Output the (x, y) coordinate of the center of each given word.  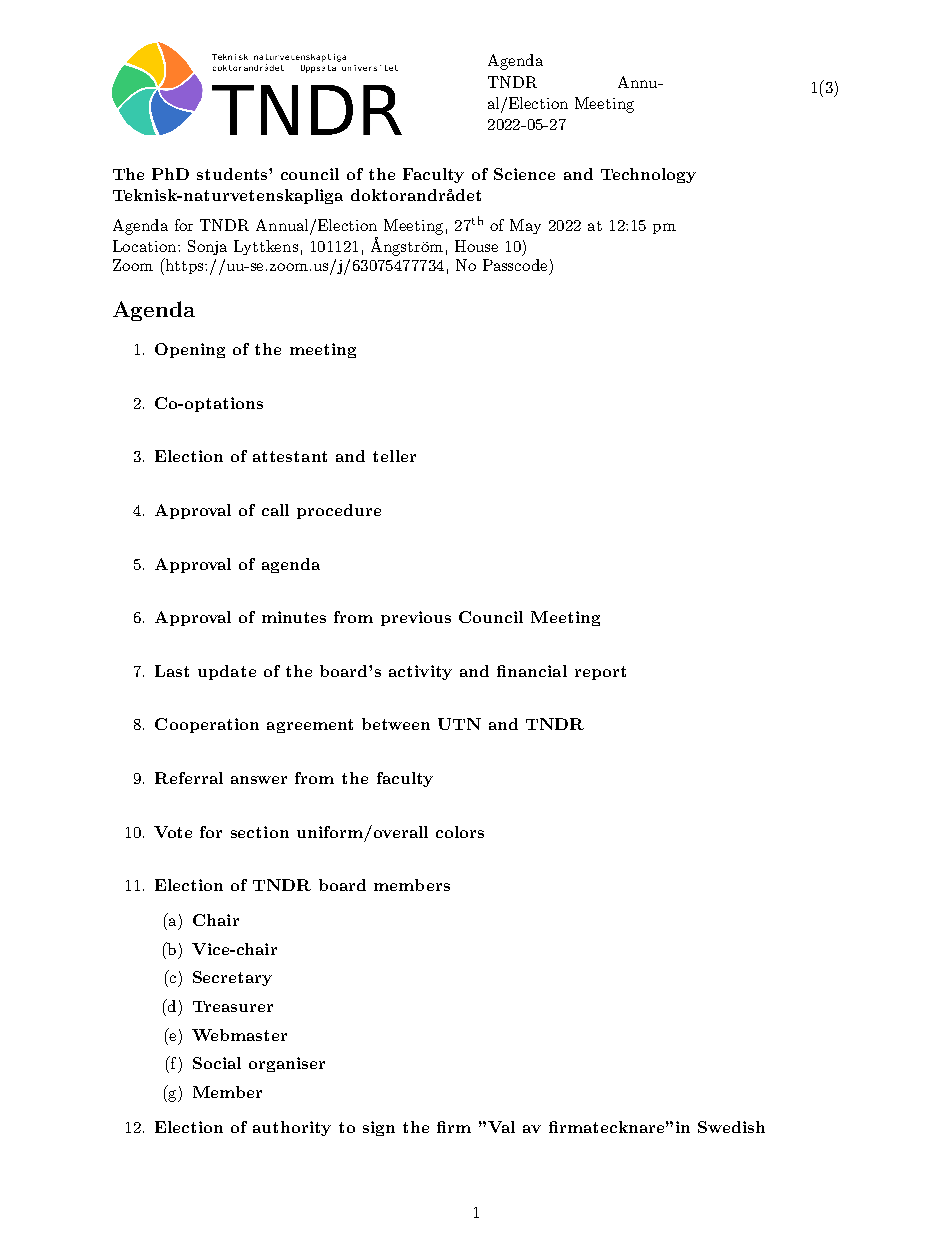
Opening (190, 350)
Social (217, 1063)
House (476, 246)
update (227, 672)
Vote (173, 832)
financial (532, 671)
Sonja (207, 247)
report (600, 673)
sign (379, 1128)
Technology (648, 175)
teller (394, 456)
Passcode (515, 265)
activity (420, 672)
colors (460, 832)
